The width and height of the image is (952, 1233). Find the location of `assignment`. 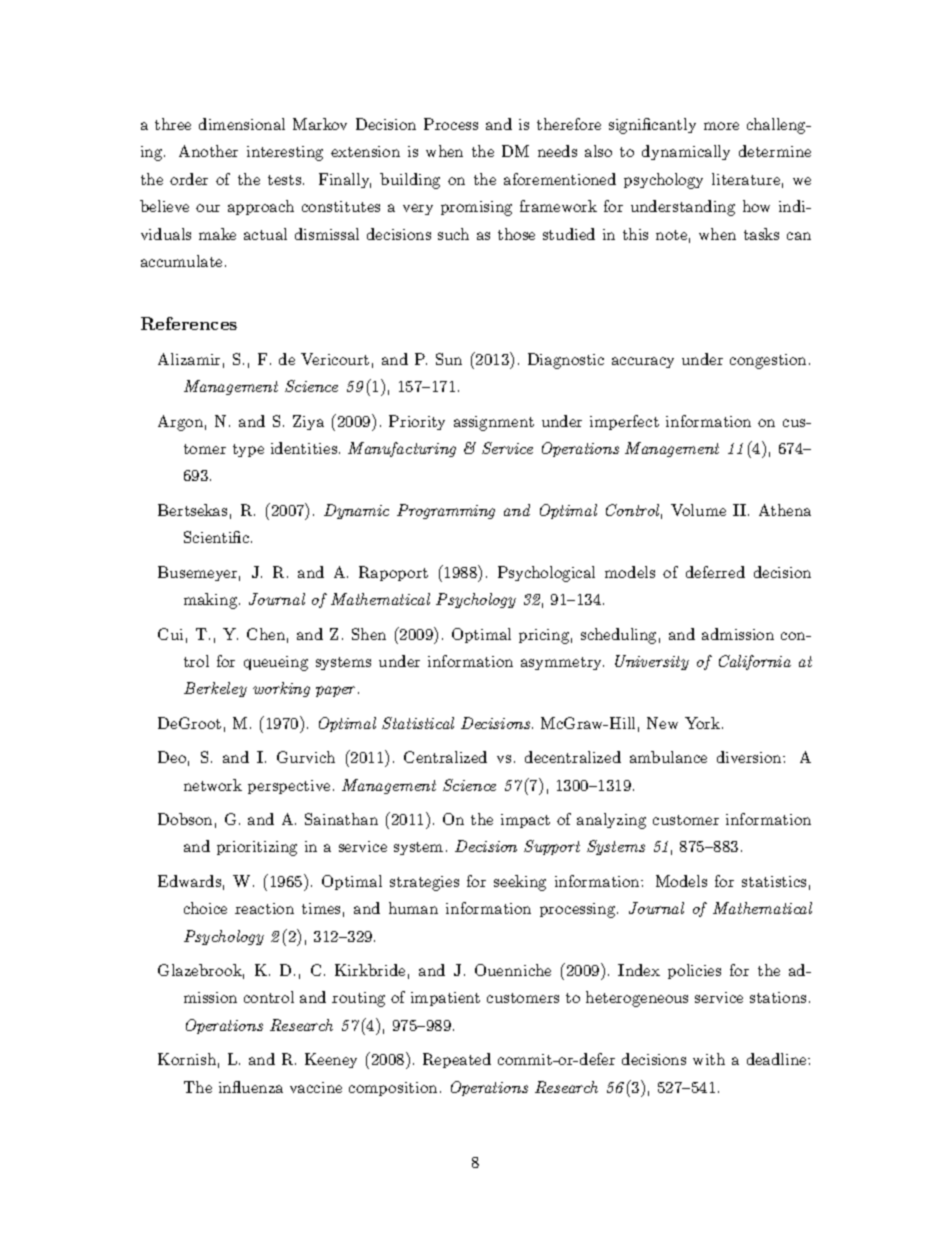

assignment is located at coordinates (494, 423).
